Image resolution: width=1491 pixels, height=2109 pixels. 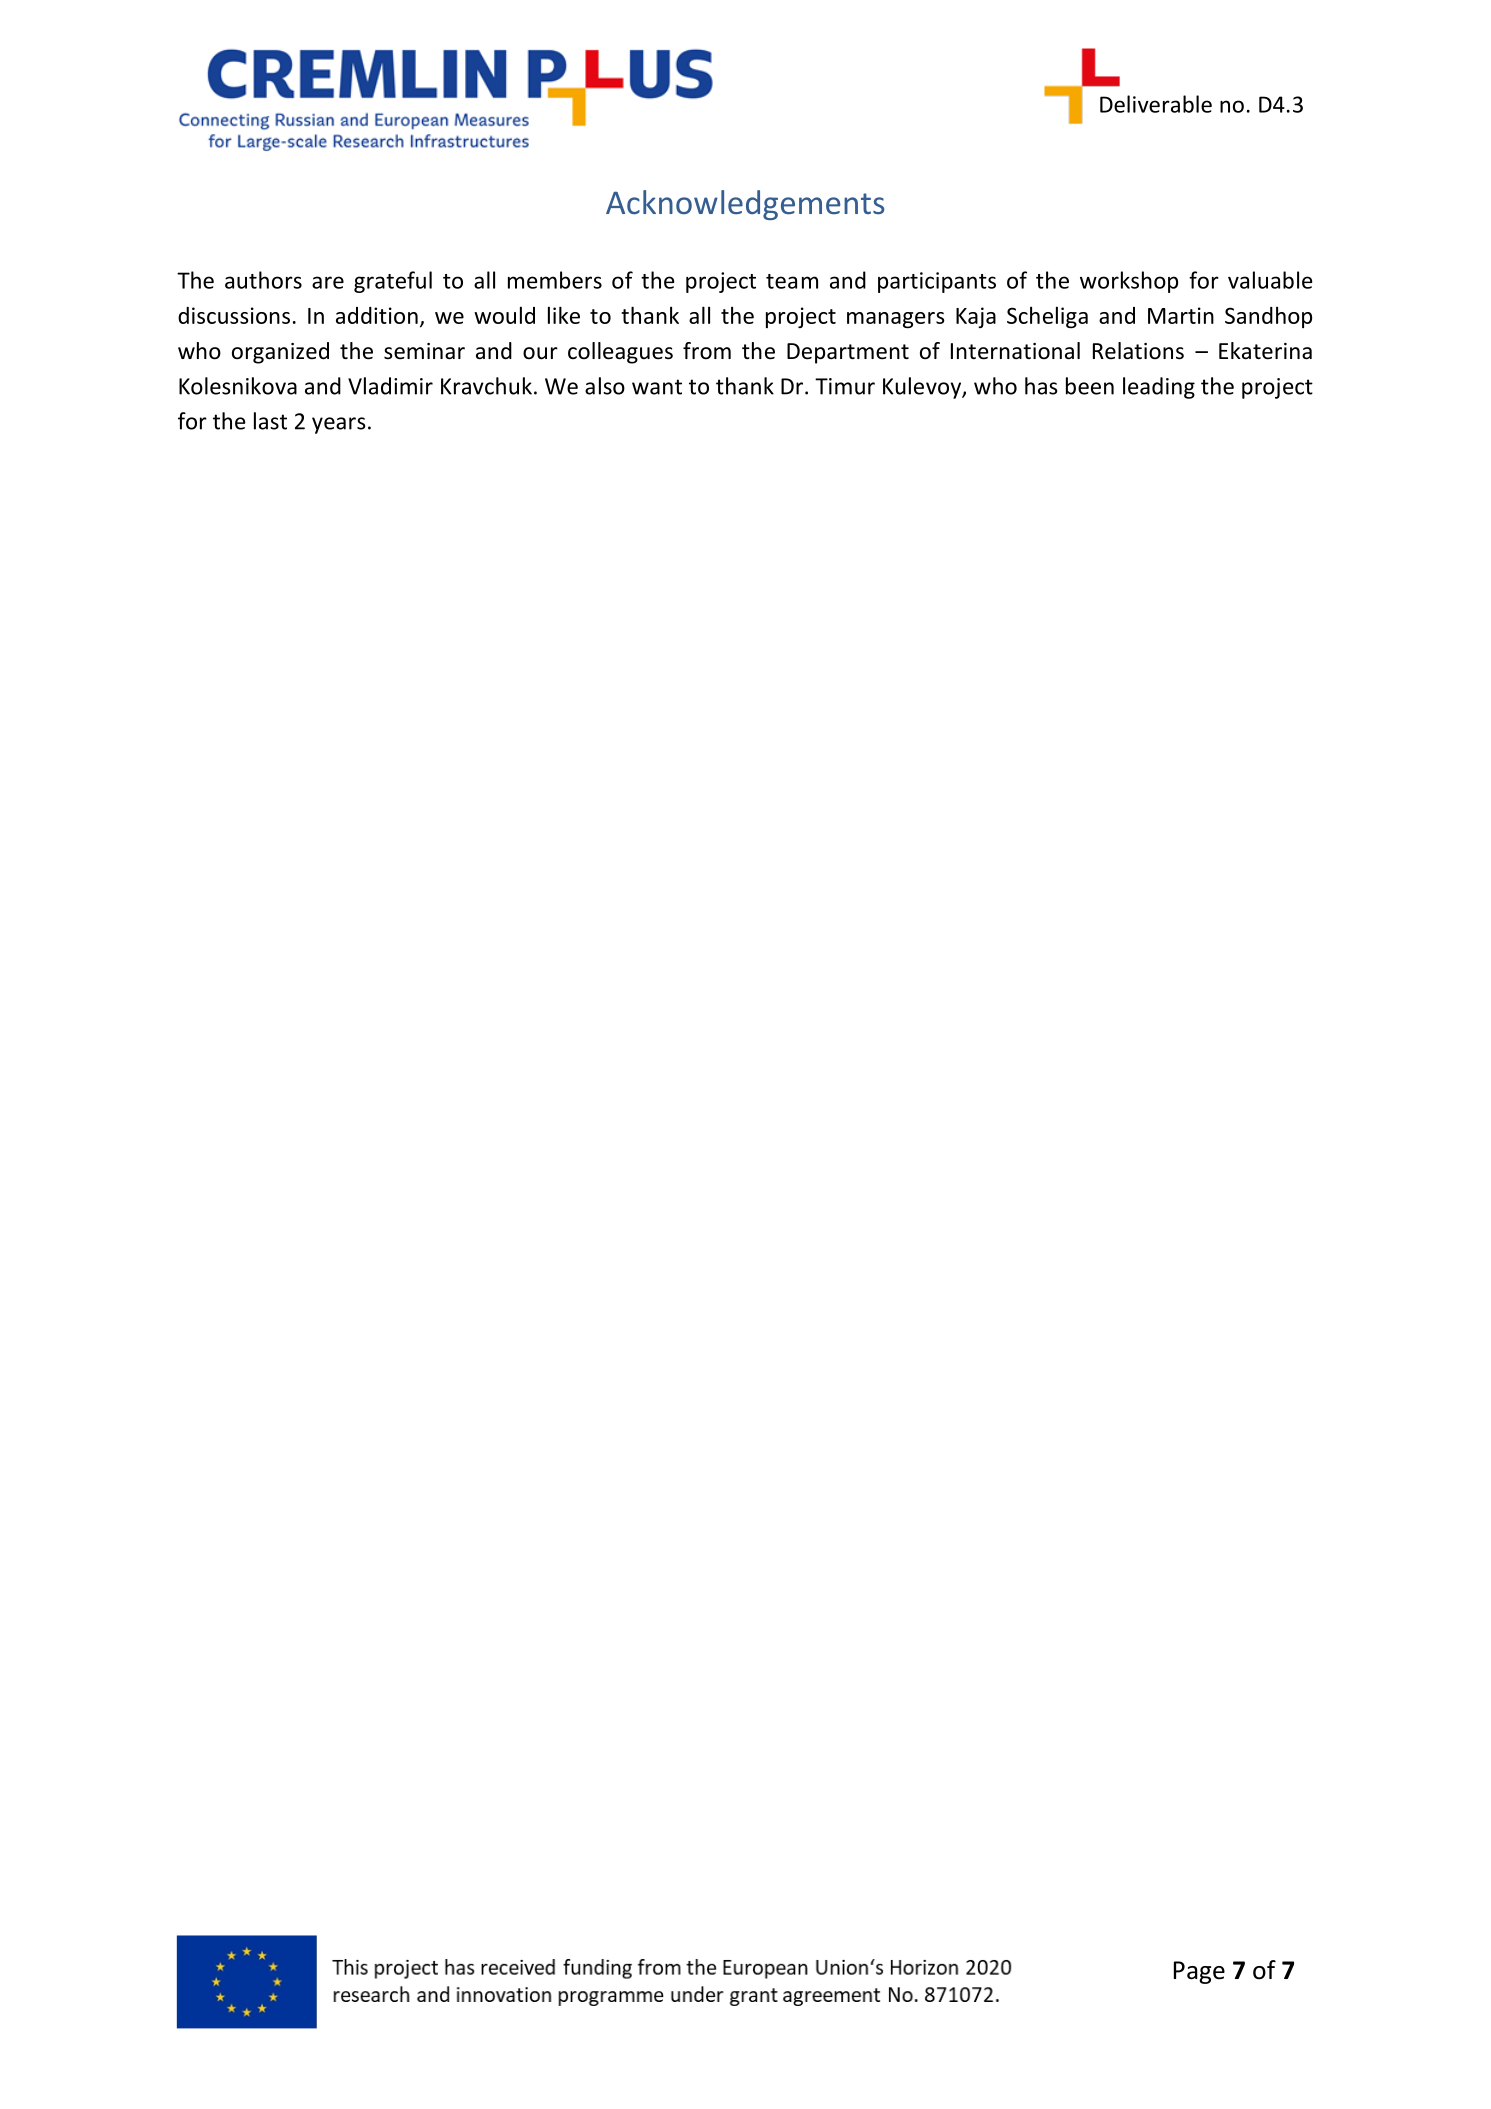 What do you see at coordinates (1090, 386) in the screenshot?
I see `been` at bounding box center [1090, 386].
